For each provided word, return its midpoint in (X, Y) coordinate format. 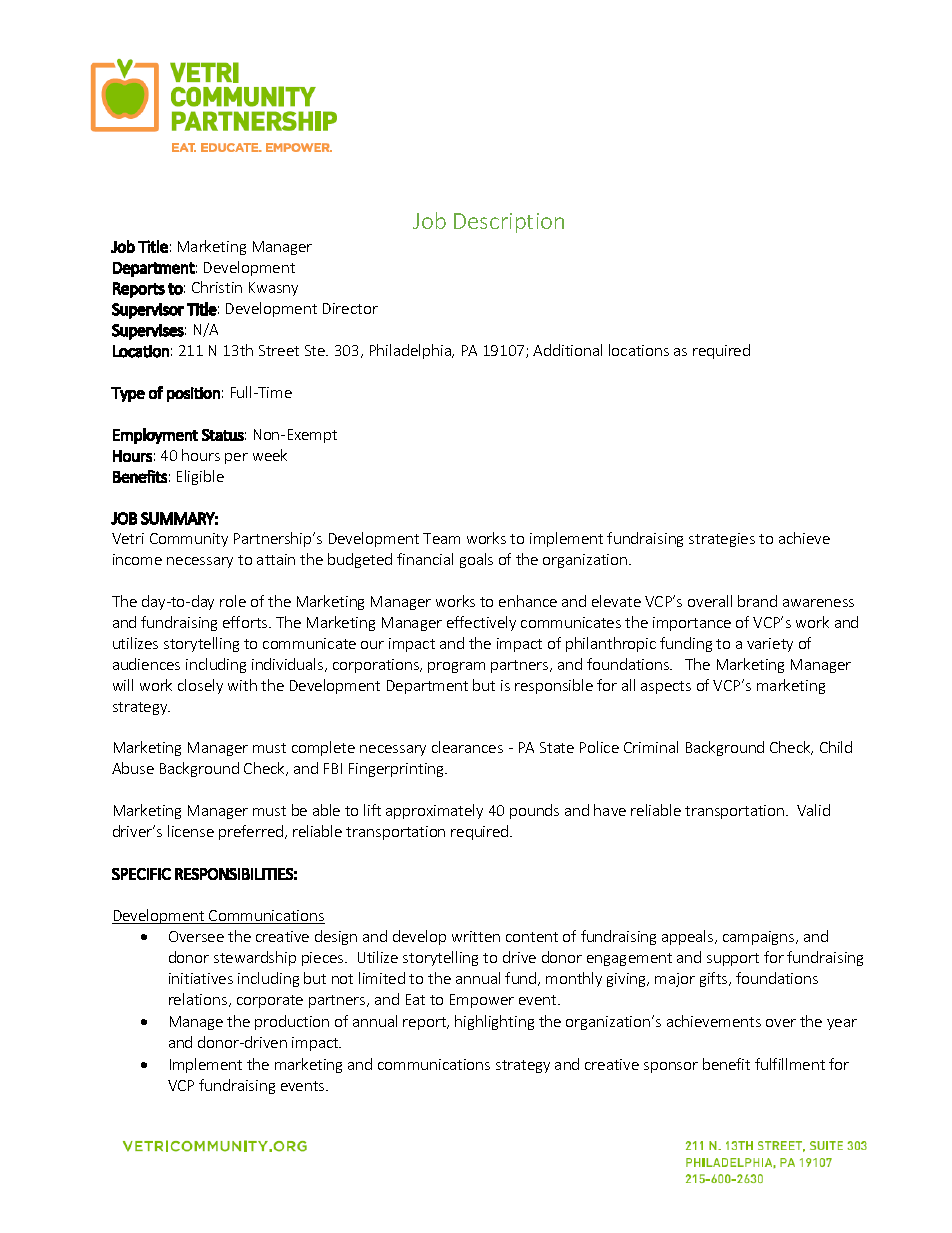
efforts (246, 622)
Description (509, 223)
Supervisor (148, 311)
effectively (481, 623)
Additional (567, 350)
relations (199, 1000)
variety (770, 645)
